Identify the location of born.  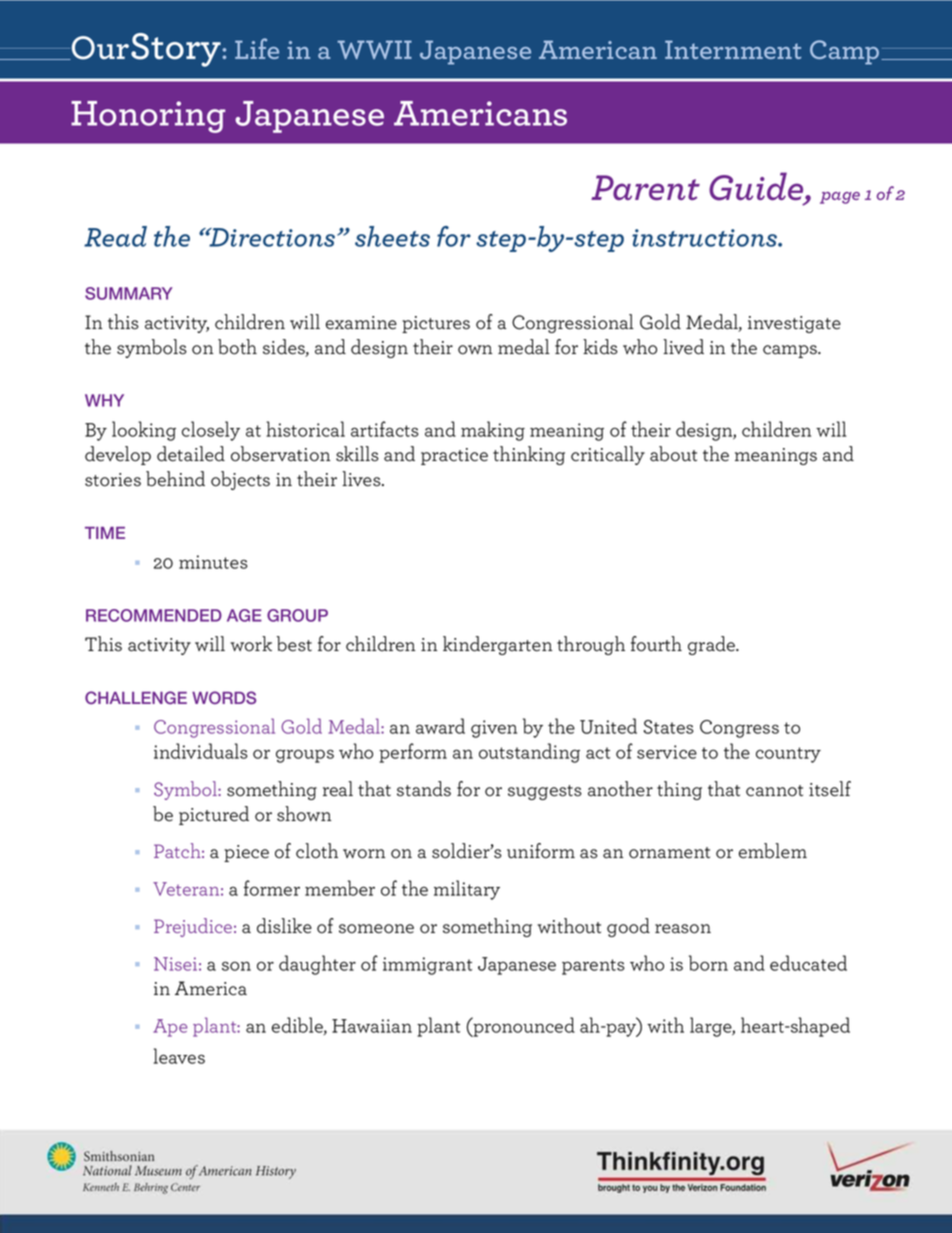
(708, 963).
